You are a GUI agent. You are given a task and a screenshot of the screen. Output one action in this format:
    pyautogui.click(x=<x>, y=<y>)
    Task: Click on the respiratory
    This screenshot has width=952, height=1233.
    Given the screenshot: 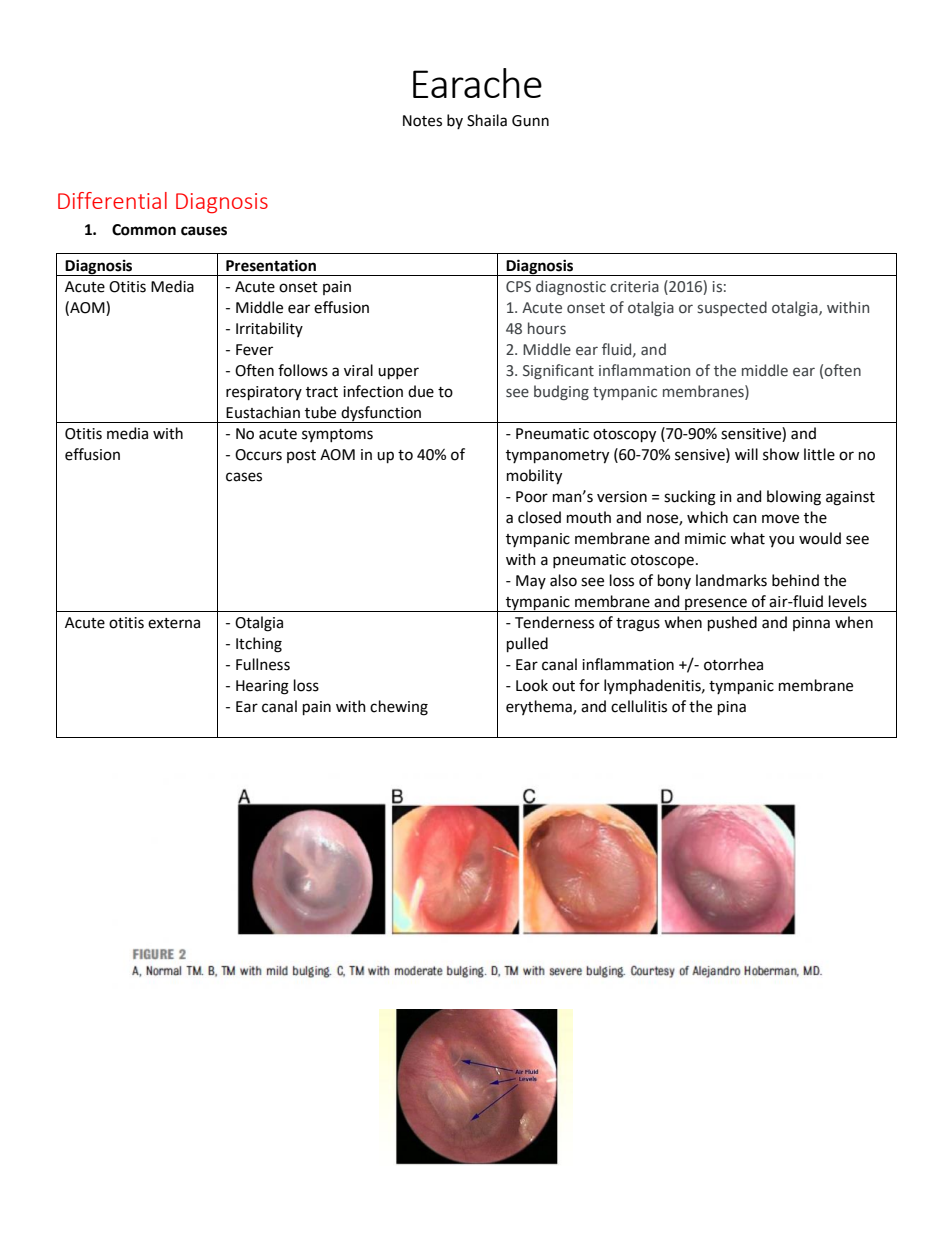 What is the action you would take?
    pyautogui.click(x=264, y=393)
